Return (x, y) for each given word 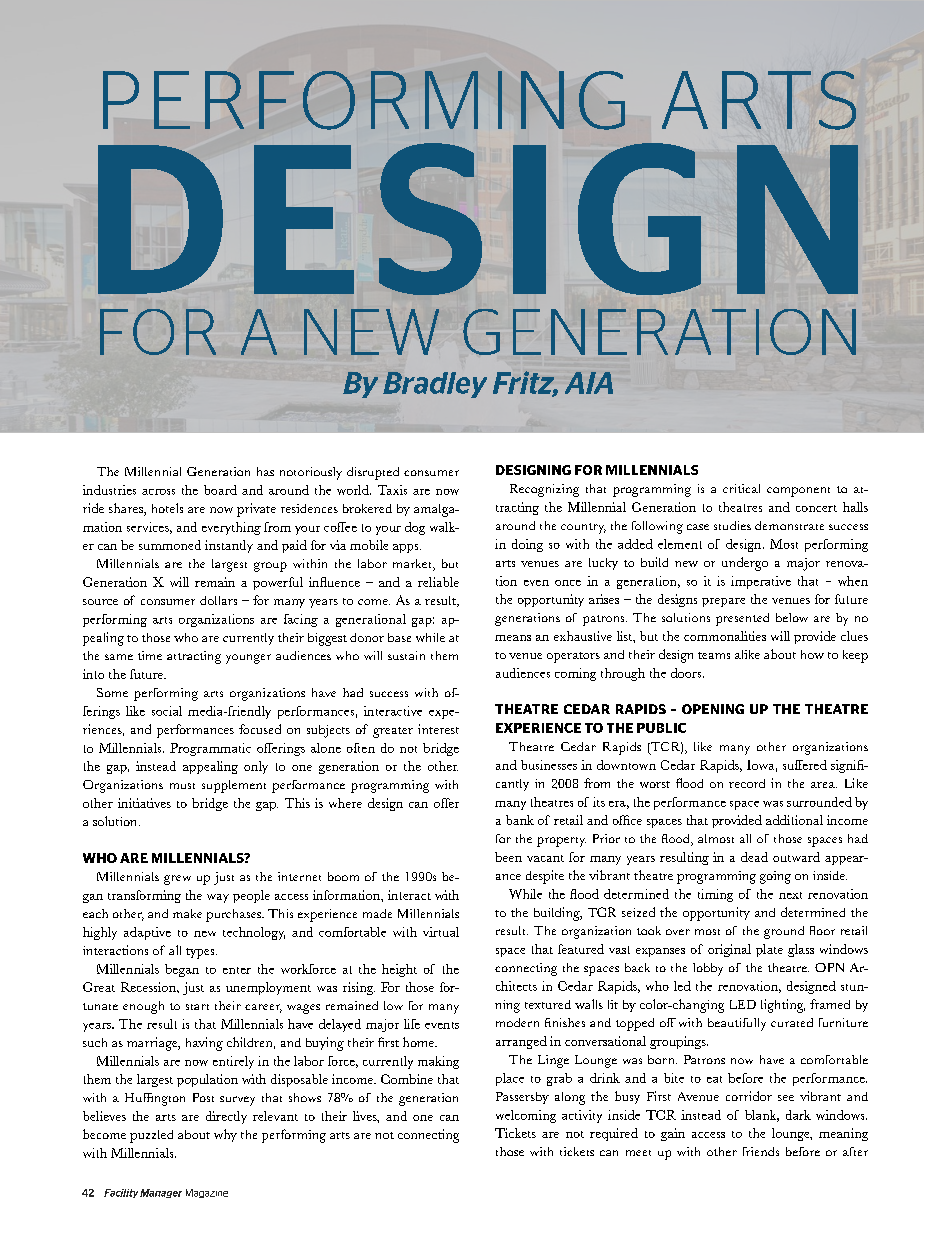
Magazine (207, 1193)
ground (784, 932)
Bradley (435, 385)
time (150, 655)
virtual (441, 932)
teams (714, 655)
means (513, 638)
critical (741, 488)
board (220, 490)
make (187, 913)
